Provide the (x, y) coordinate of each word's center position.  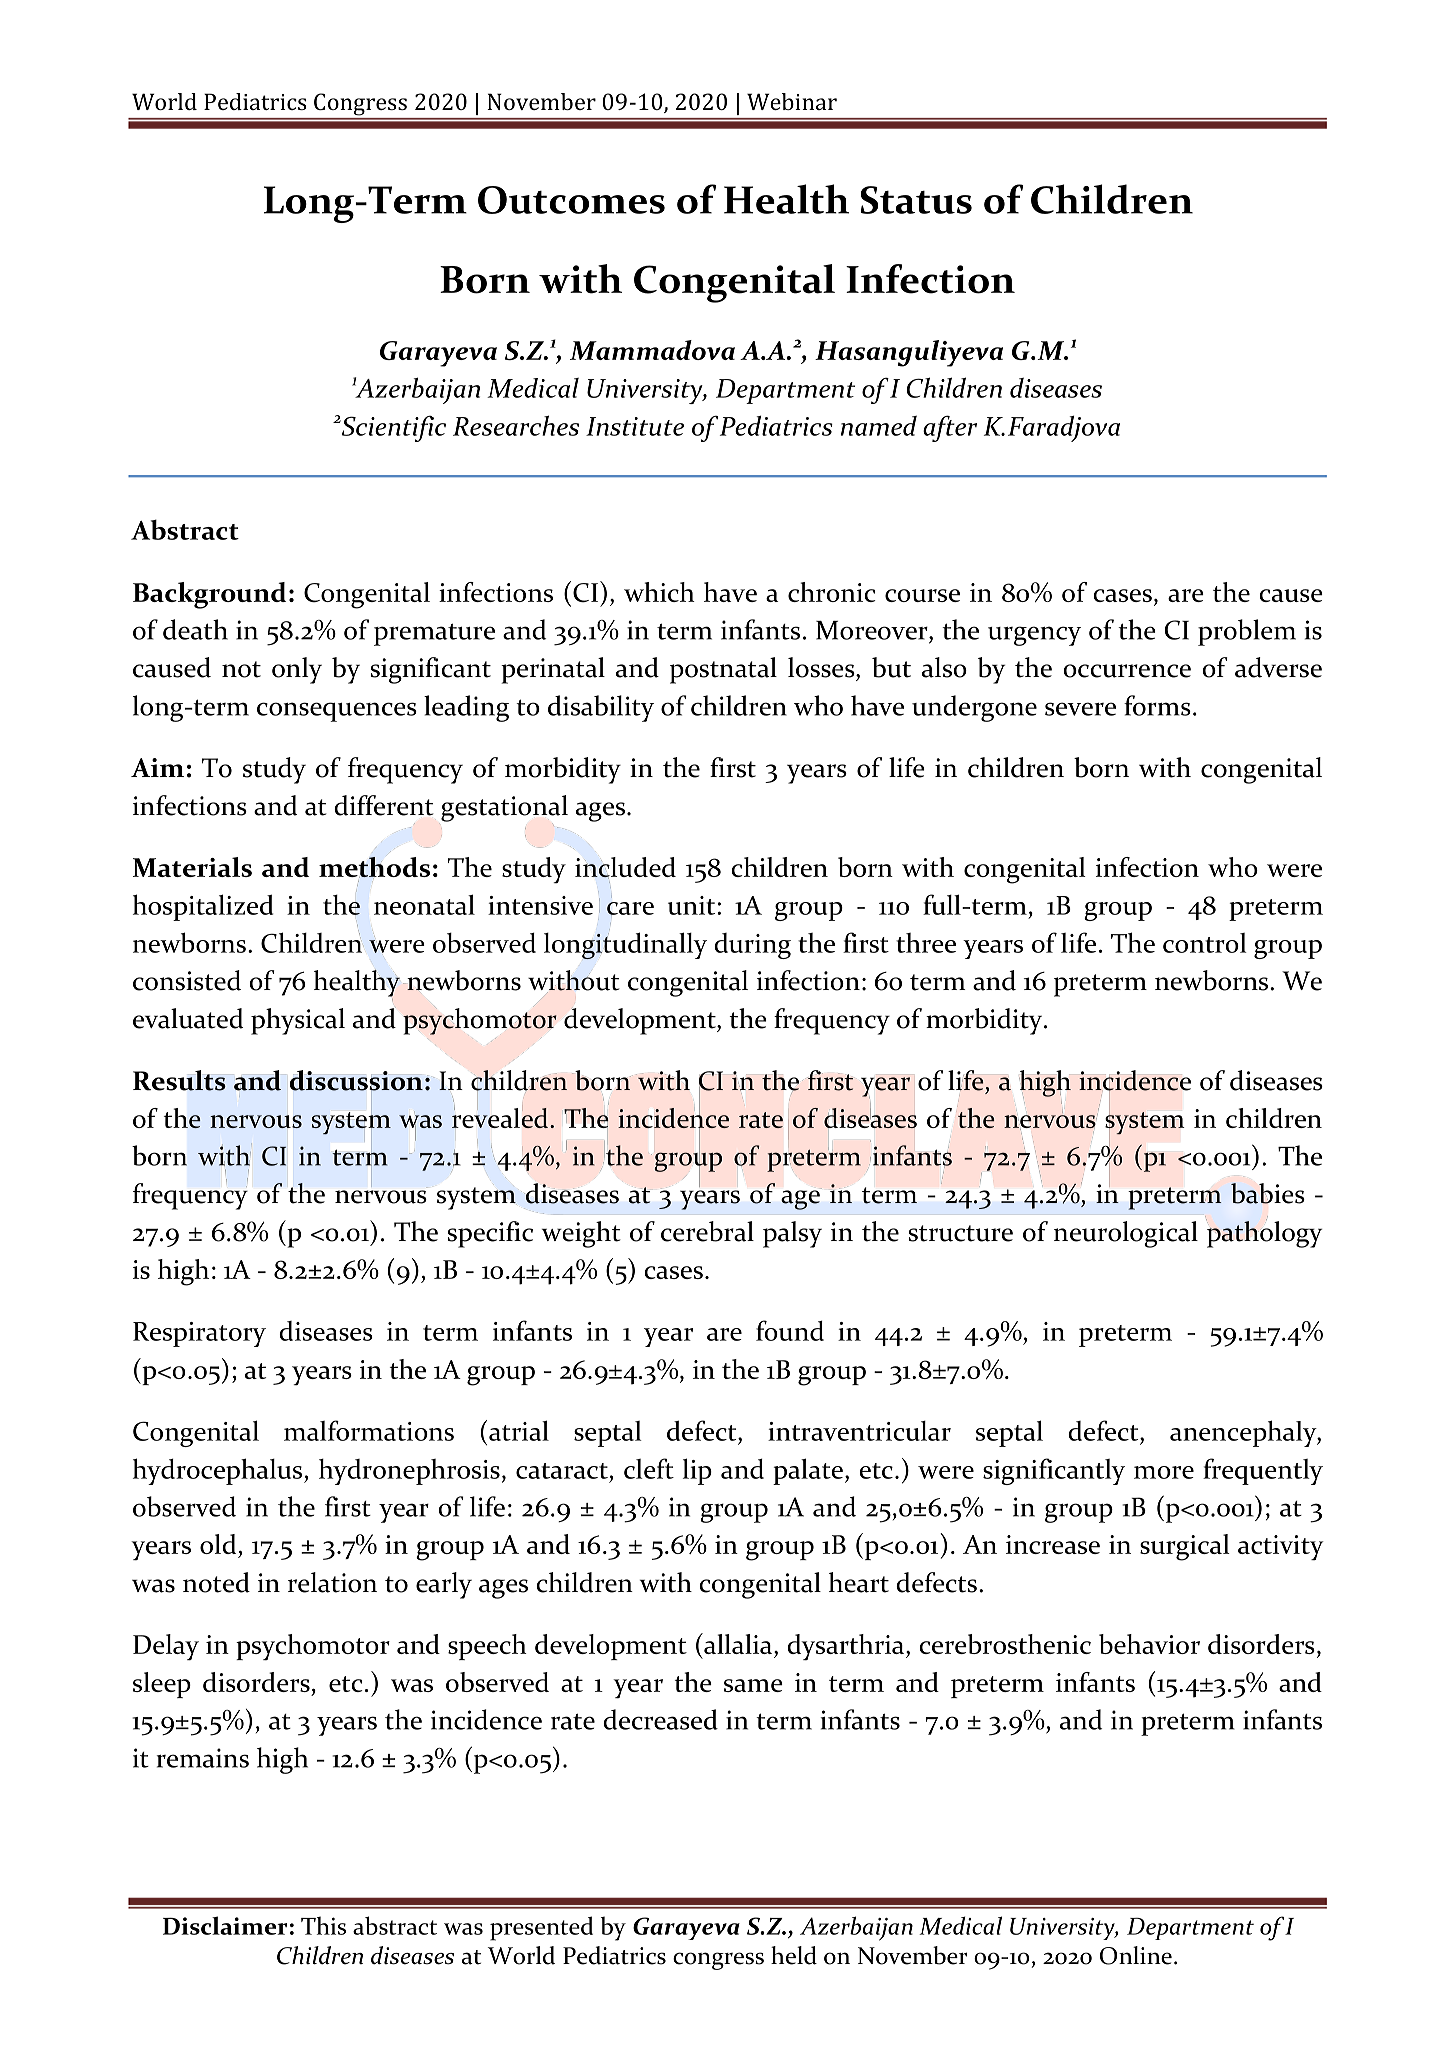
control (1205, 943)
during (752, 946)
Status (916, 200)
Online (1136, 1955)
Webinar (792, 101)
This (323, 1925)
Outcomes (571, 200)
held (794, 1955)
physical (298, 1021)
